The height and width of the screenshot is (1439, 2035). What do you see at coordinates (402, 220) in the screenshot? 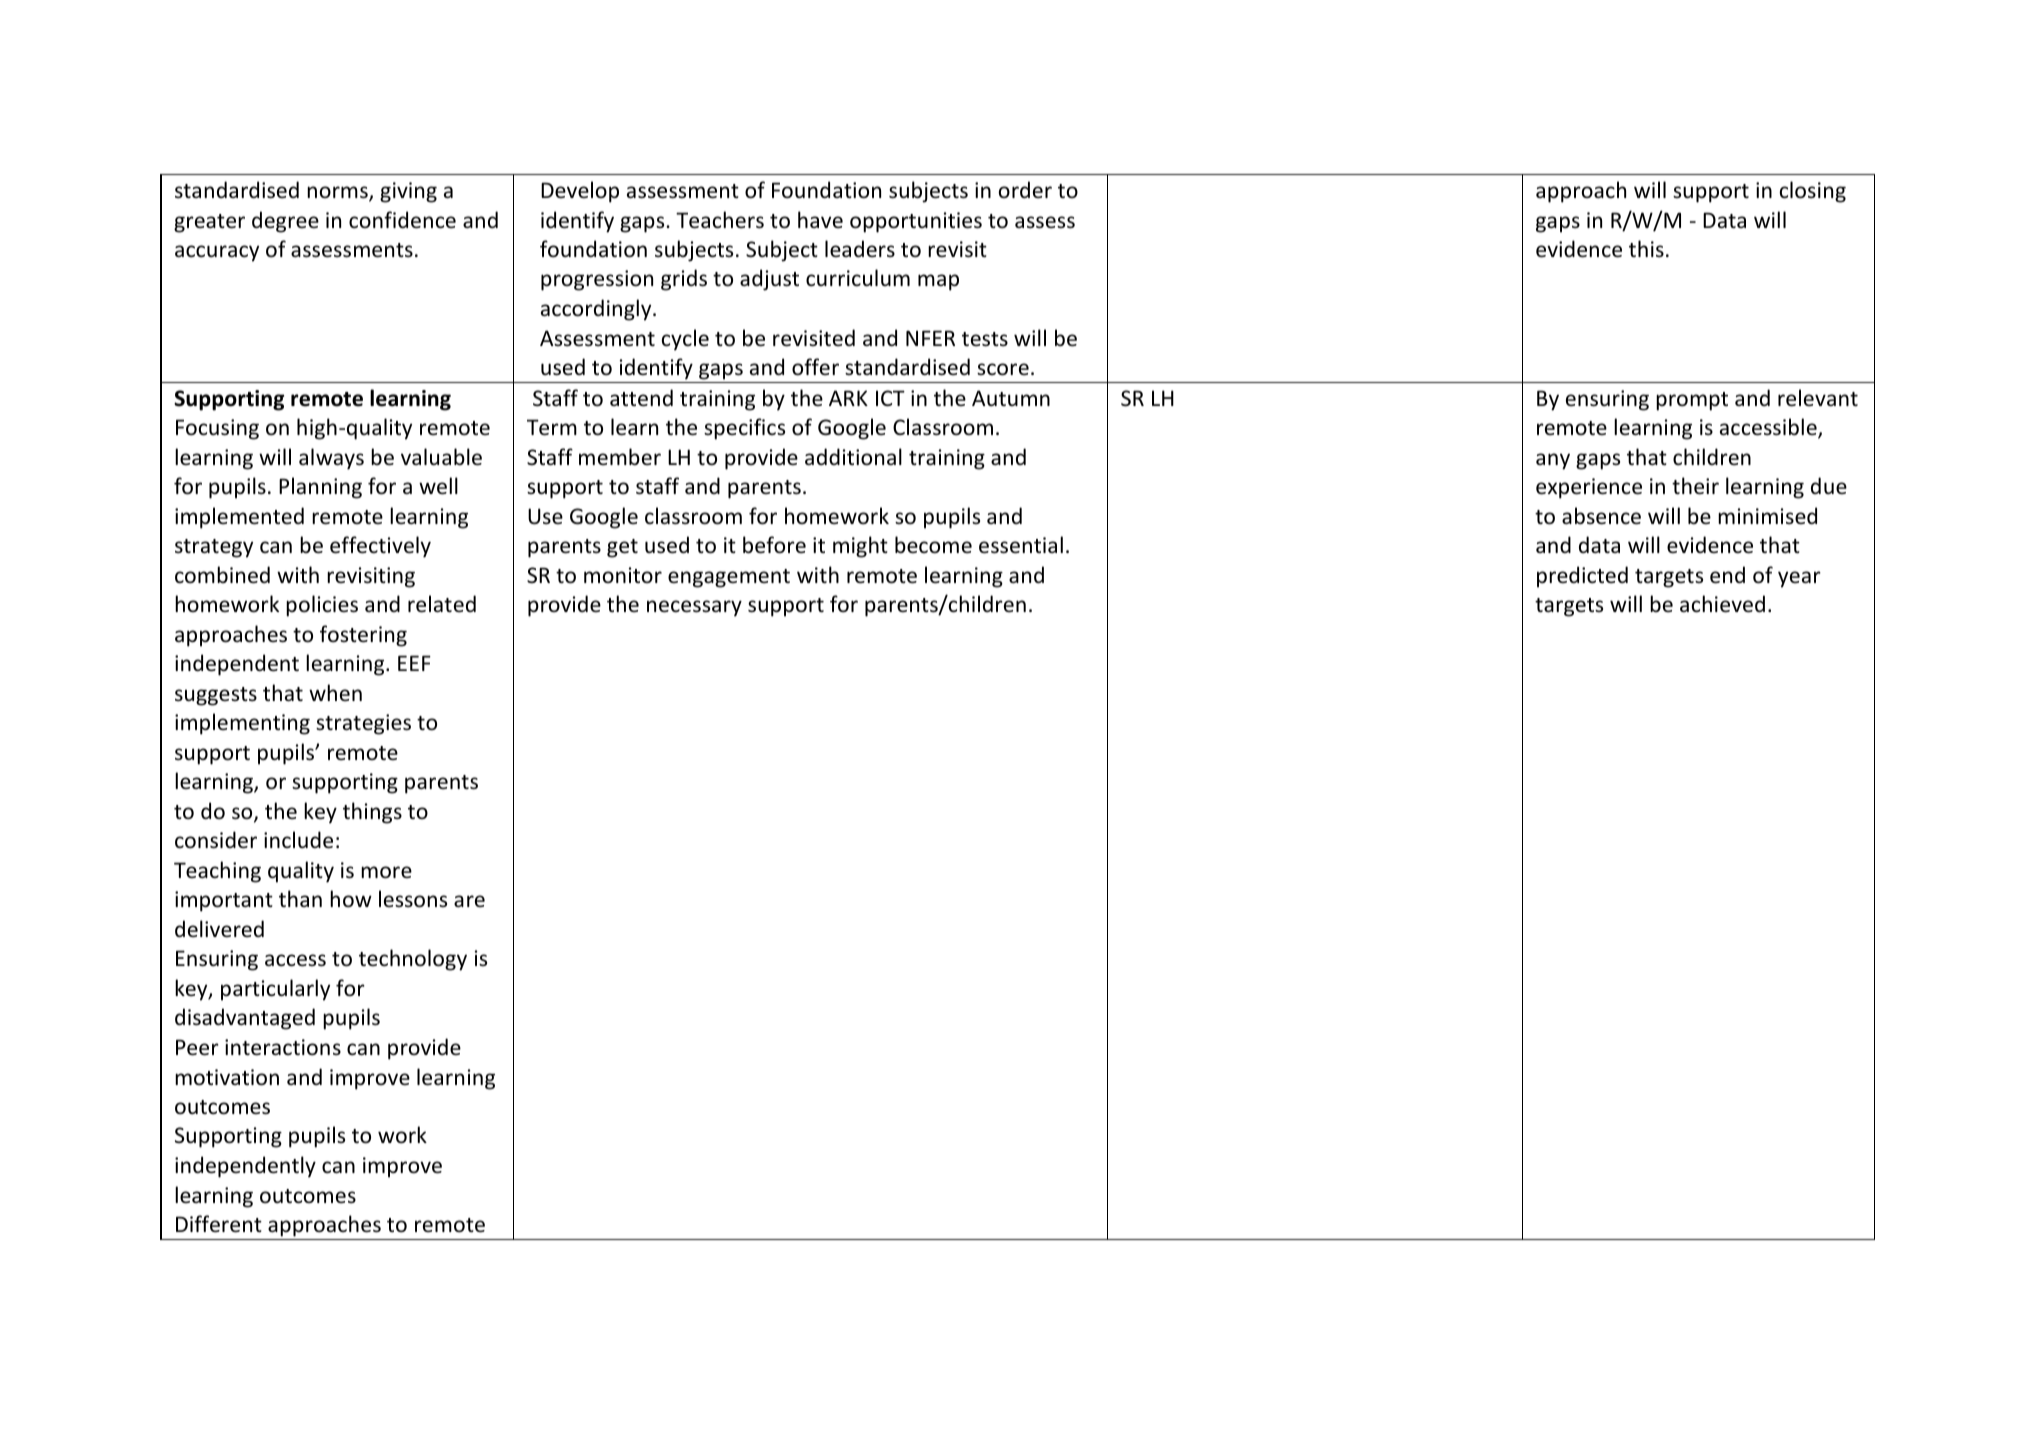
I see `confidence` at bounding box center [402, 220].
